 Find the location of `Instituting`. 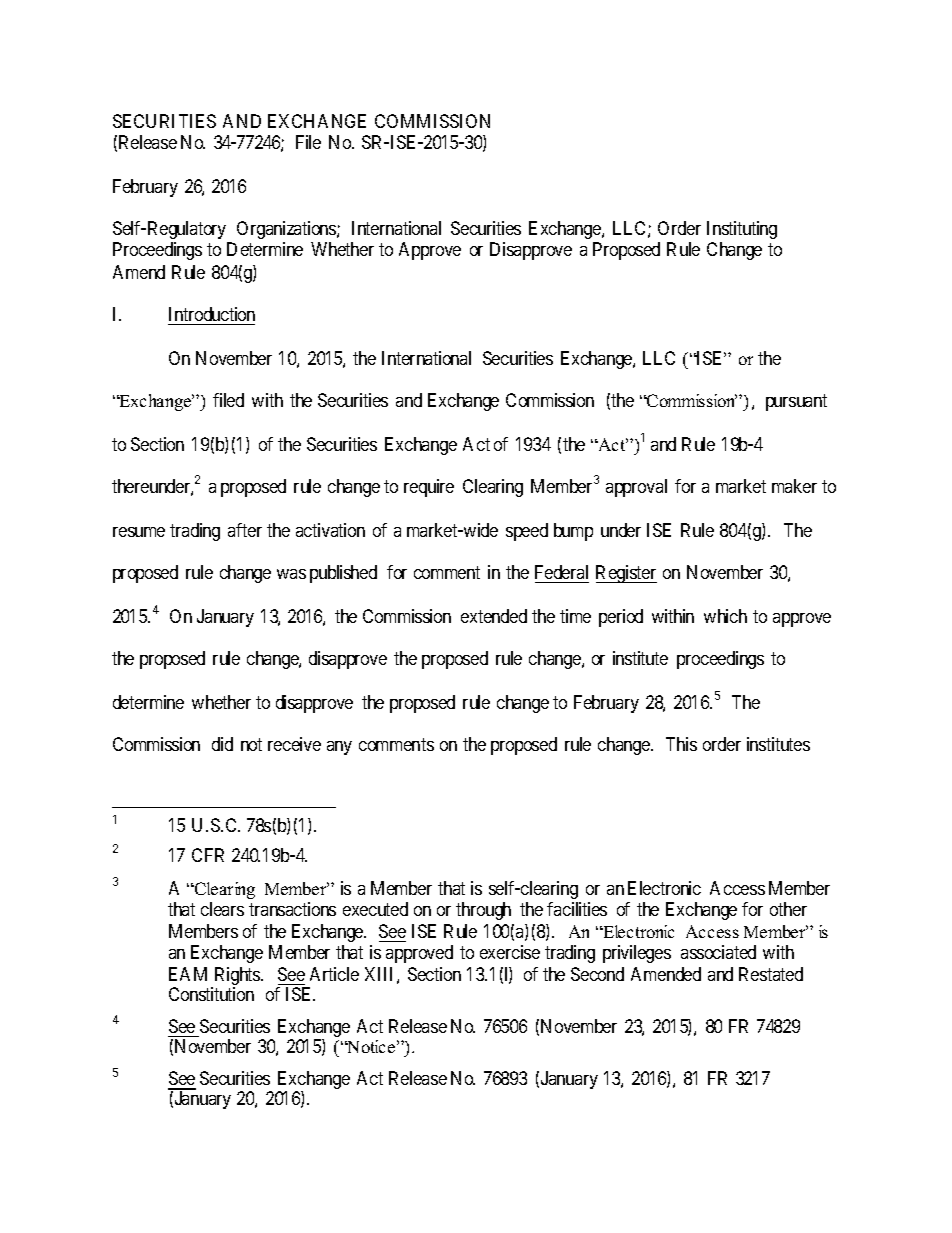

Instituting is located at coordinates (742, 230).
